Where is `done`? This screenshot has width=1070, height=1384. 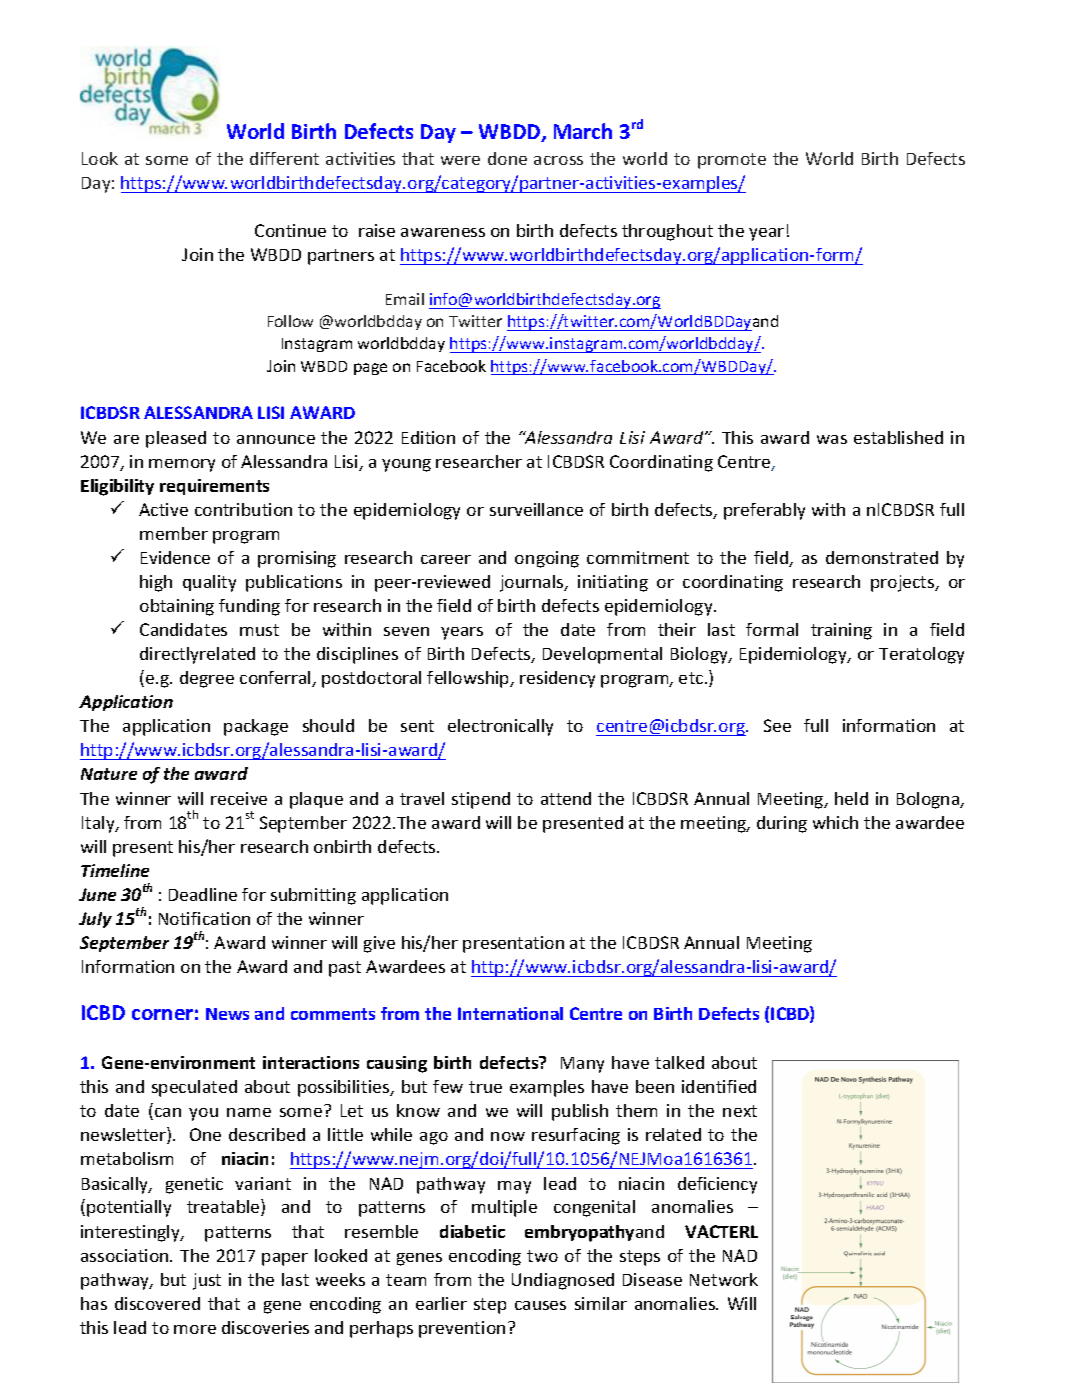
done is located at coordinates (507, 158).
